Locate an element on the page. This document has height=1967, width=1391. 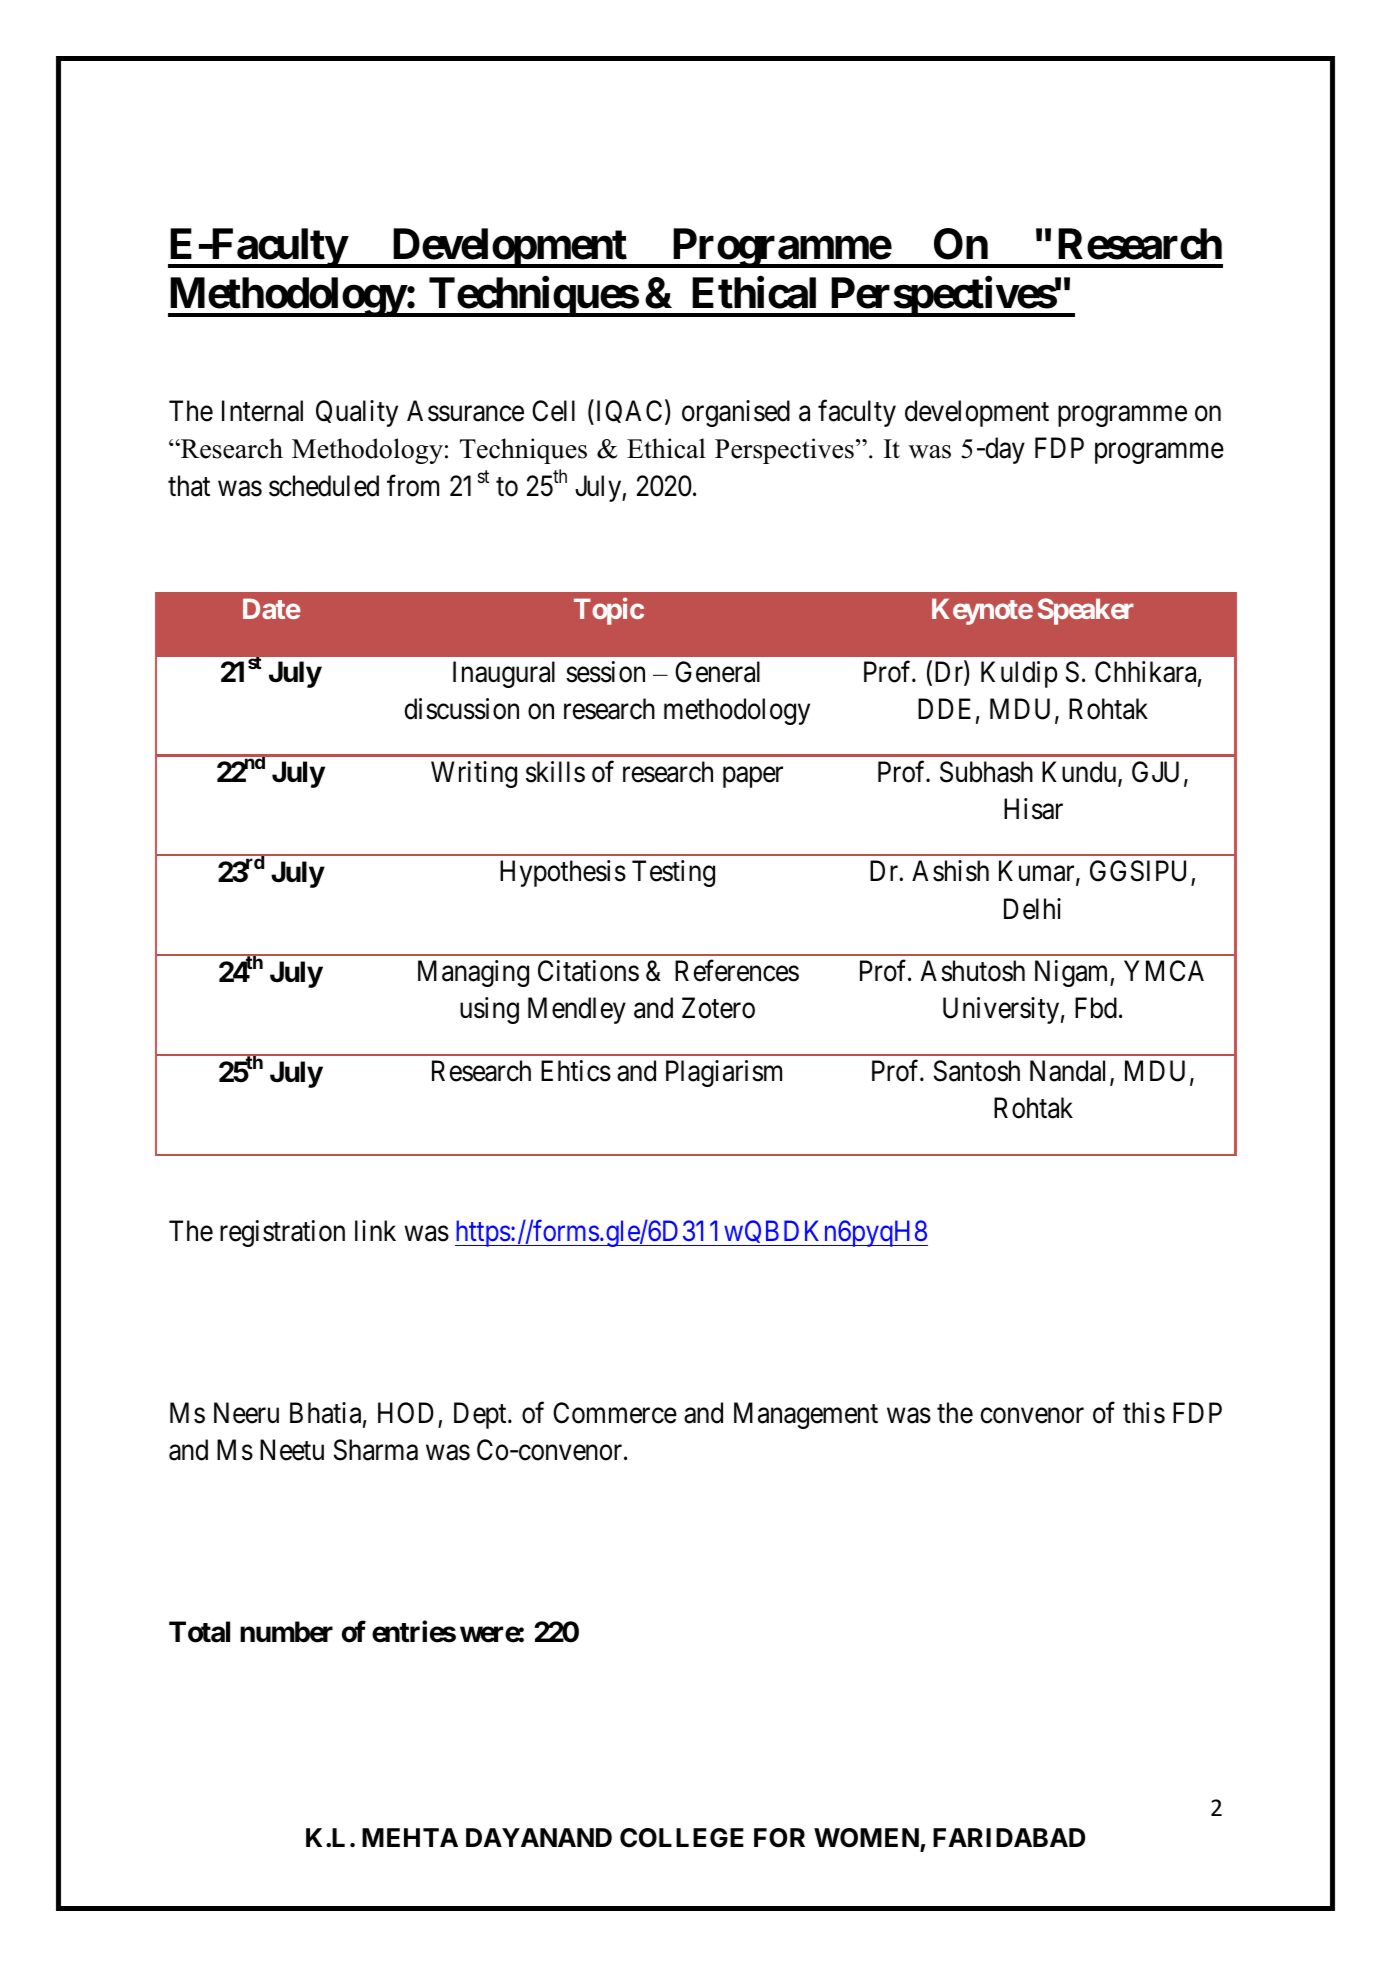
scheduled is located at coordinates (324, 486).
